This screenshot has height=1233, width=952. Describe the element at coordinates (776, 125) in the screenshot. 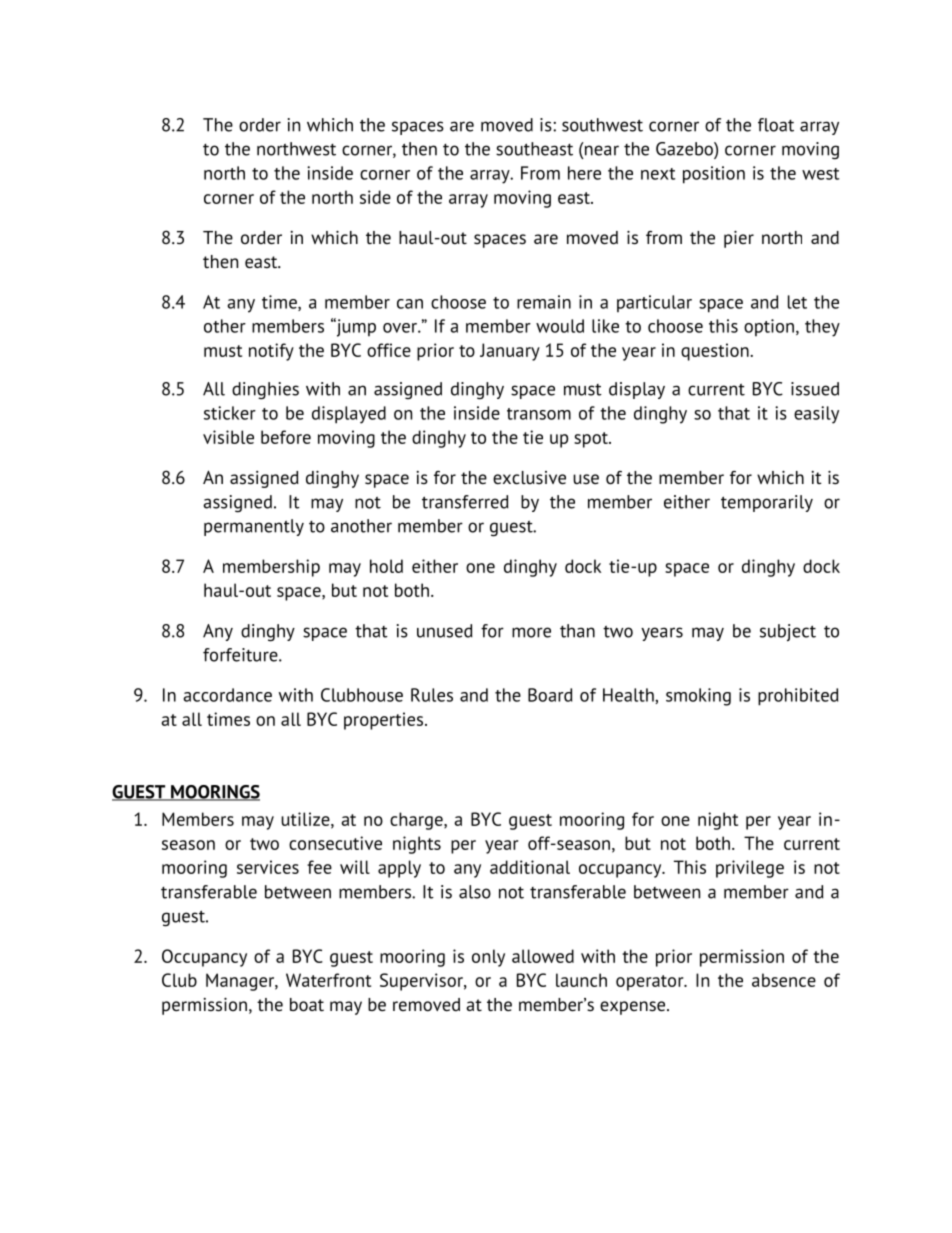

I see `float` at that location.
